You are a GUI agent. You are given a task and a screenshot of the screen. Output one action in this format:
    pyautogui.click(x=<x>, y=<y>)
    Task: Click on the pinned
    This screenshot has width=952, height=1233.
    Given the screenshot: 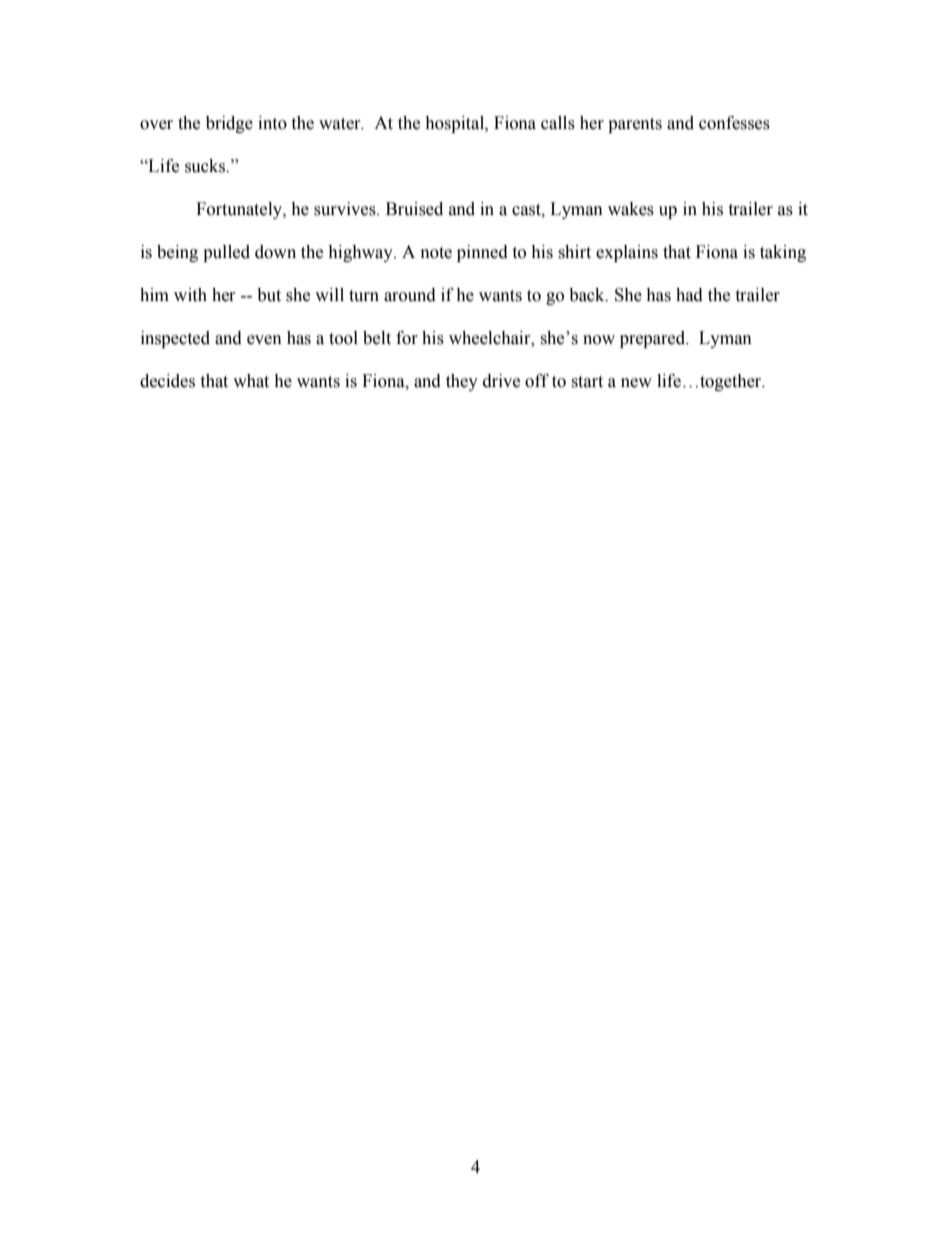 What is the action you would take?
    pyautogui.click(x=482, y=253)
